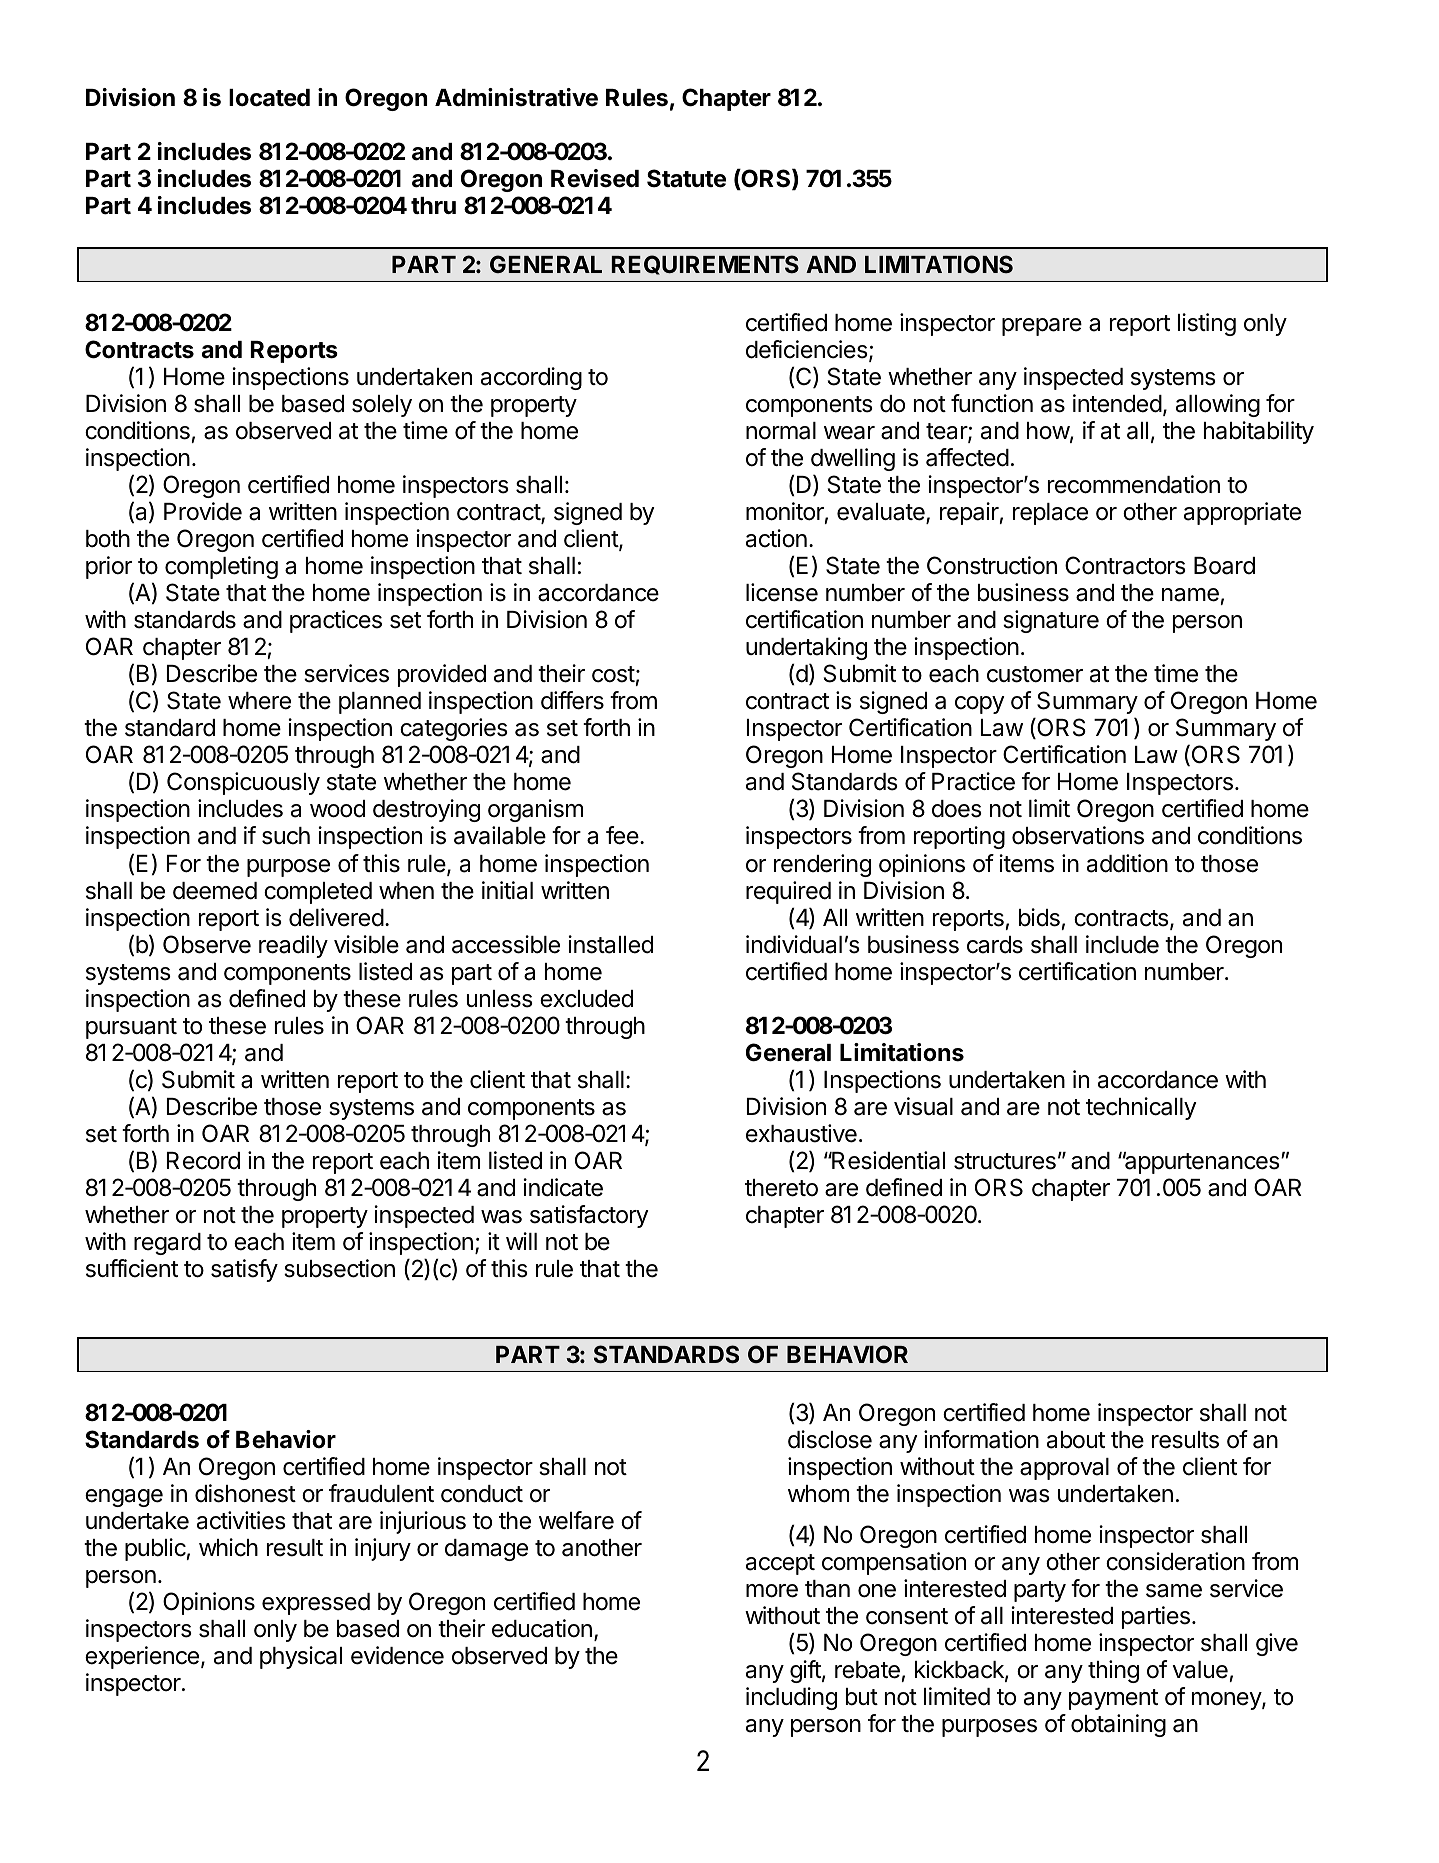 Image resolution: width=1439 pixels, height=1863 pixels. What do you see at coordinates (1076, 1440) in the screenshot?
I see `about` at bounding box center [1076, 1440].
